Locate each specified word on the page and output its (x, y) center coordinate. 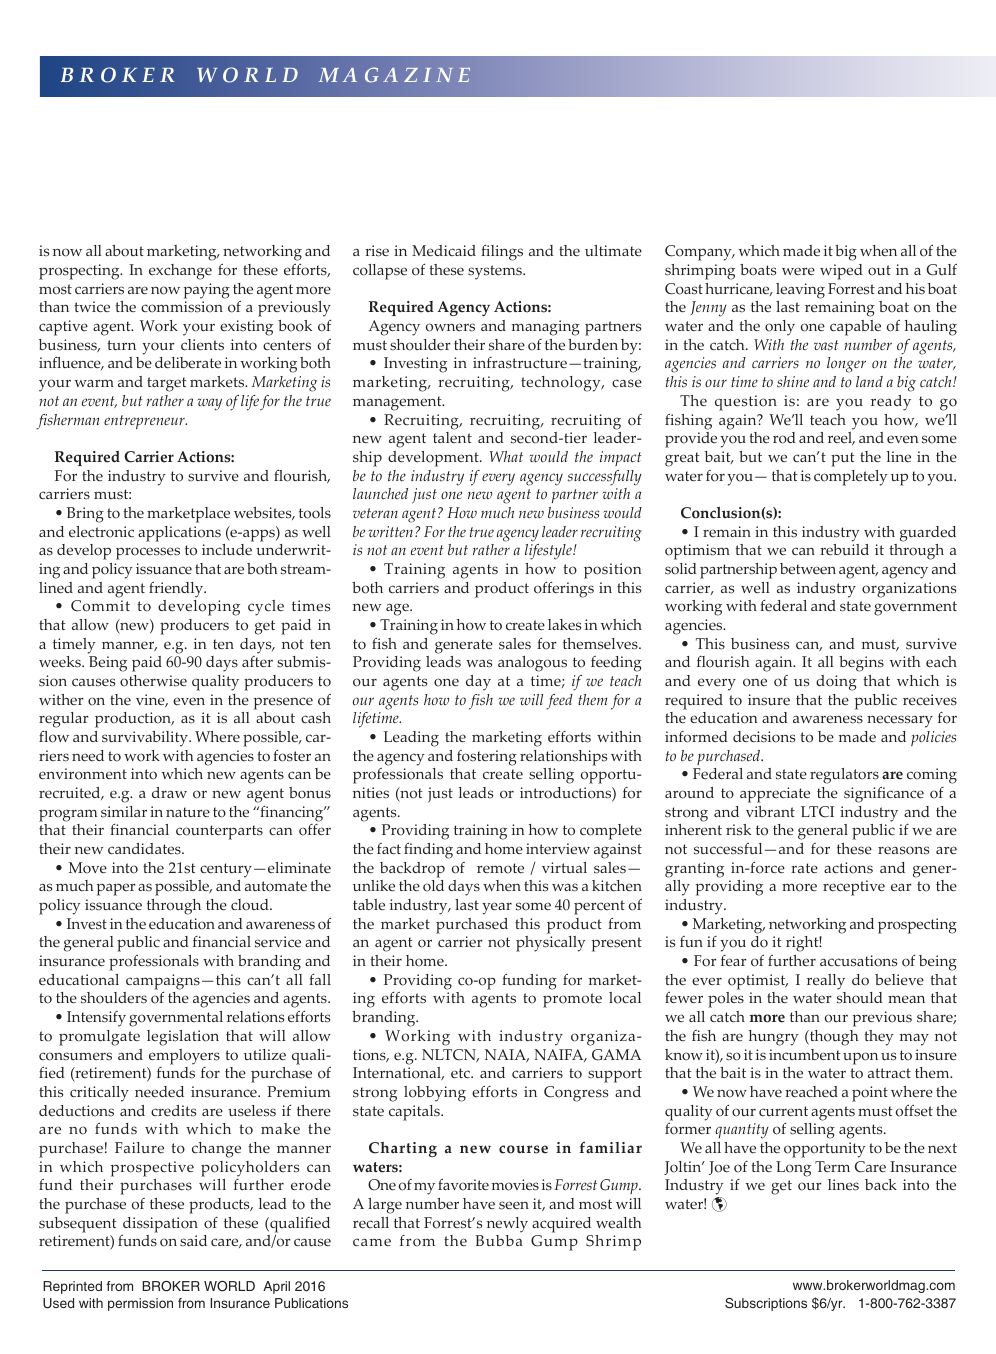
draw (169, 792)
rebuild (844, 549)
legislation (183, 1038)
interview (558, 848)
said (193, 1241)
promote (572, 1000)
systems (496, 272)
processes (148, 553)
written (392, 531)
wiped (841, 272)
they (878, 1038)
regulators (844, 776)
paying (207, 291)
